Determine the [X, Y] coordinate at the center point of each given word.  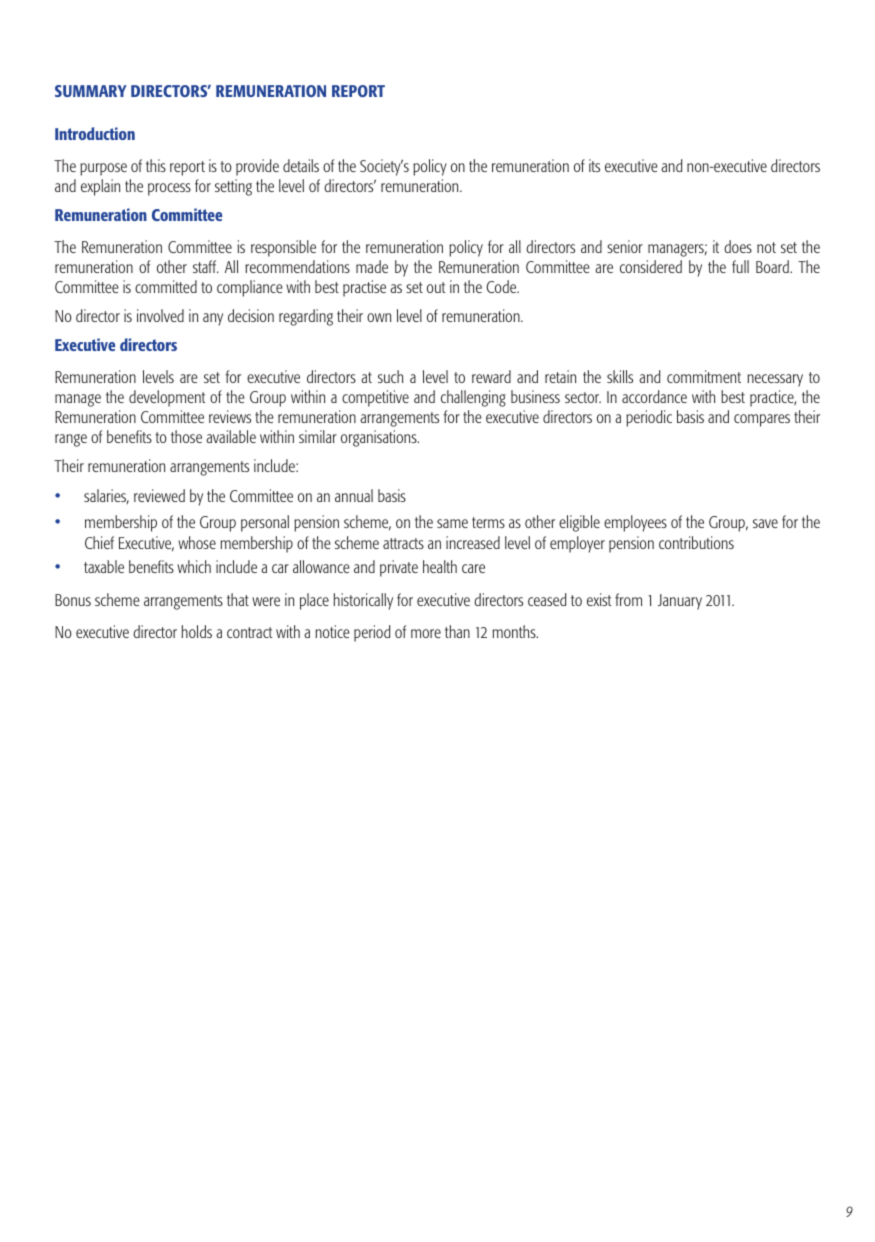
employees [635, 523]
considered [651, 266]
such [390, 376]
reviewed [159, 495]
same [452, 523]
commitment [704, 376]
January [680, 602]
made [372, 266]
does [738, 246]
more [426, 633]
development [167, 398]
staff [206, 266]
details [301, 165]
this [156, 165]
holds [196, 631]
